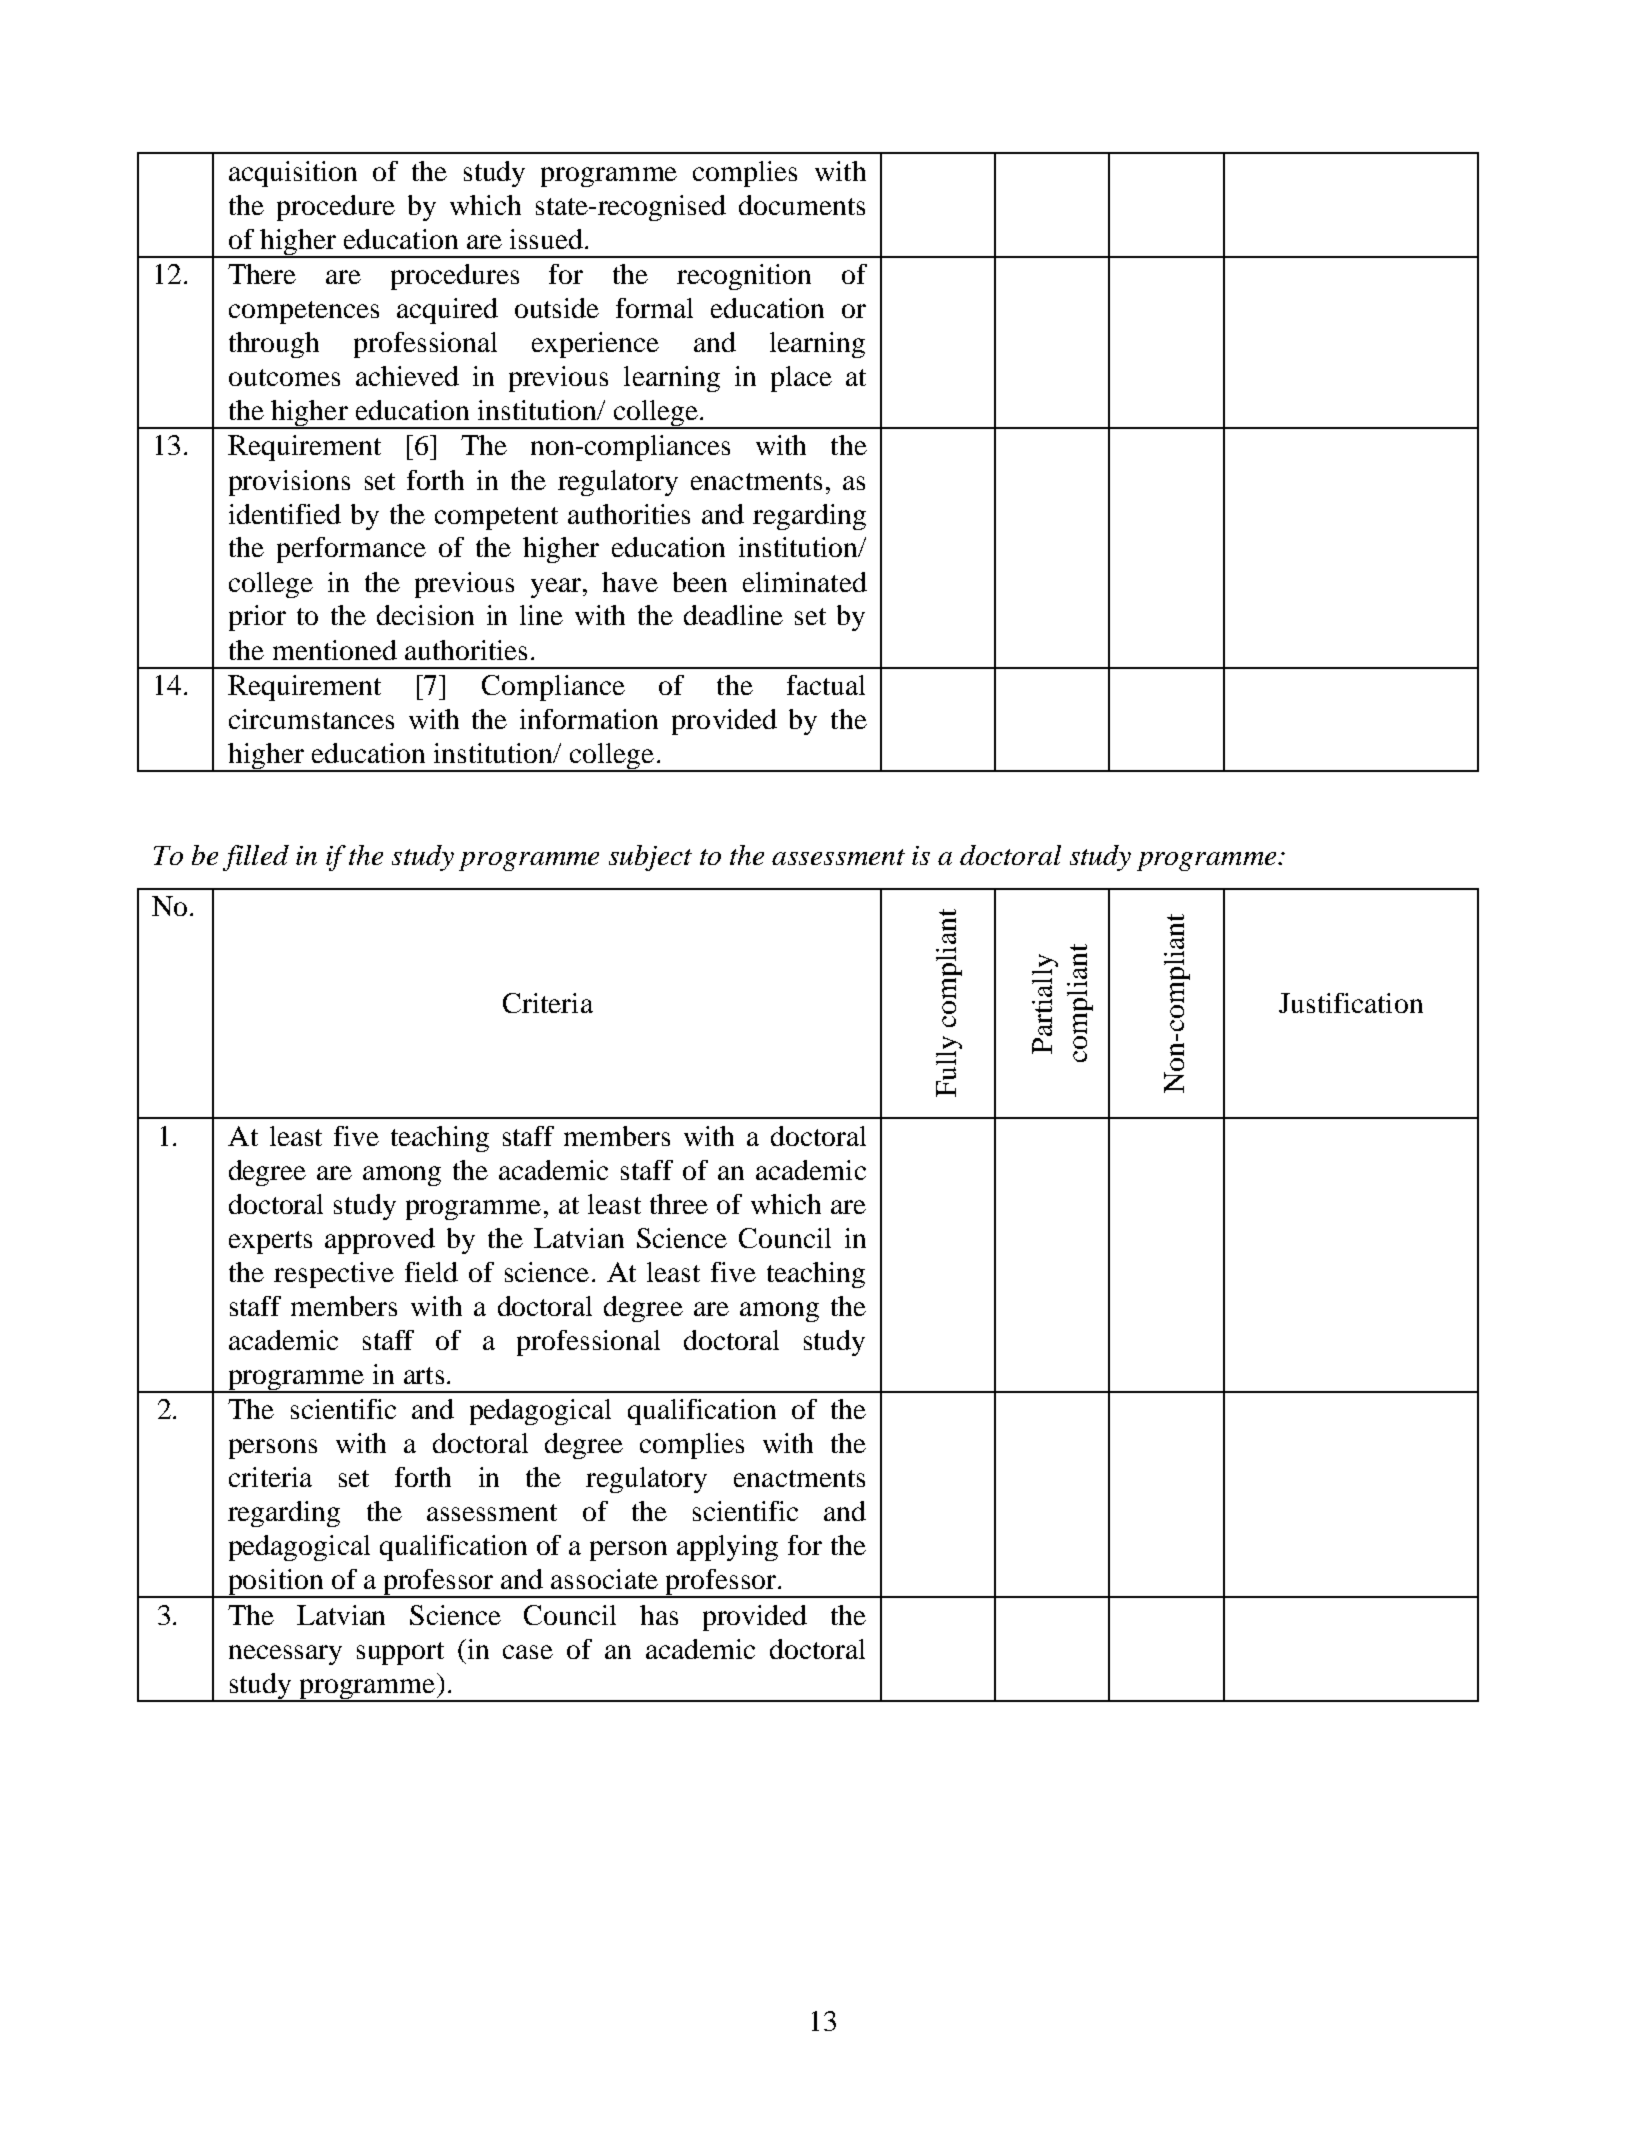 The width and height of the document is (1646, 2130). I want to click on acquisition, so click(293, 174).
